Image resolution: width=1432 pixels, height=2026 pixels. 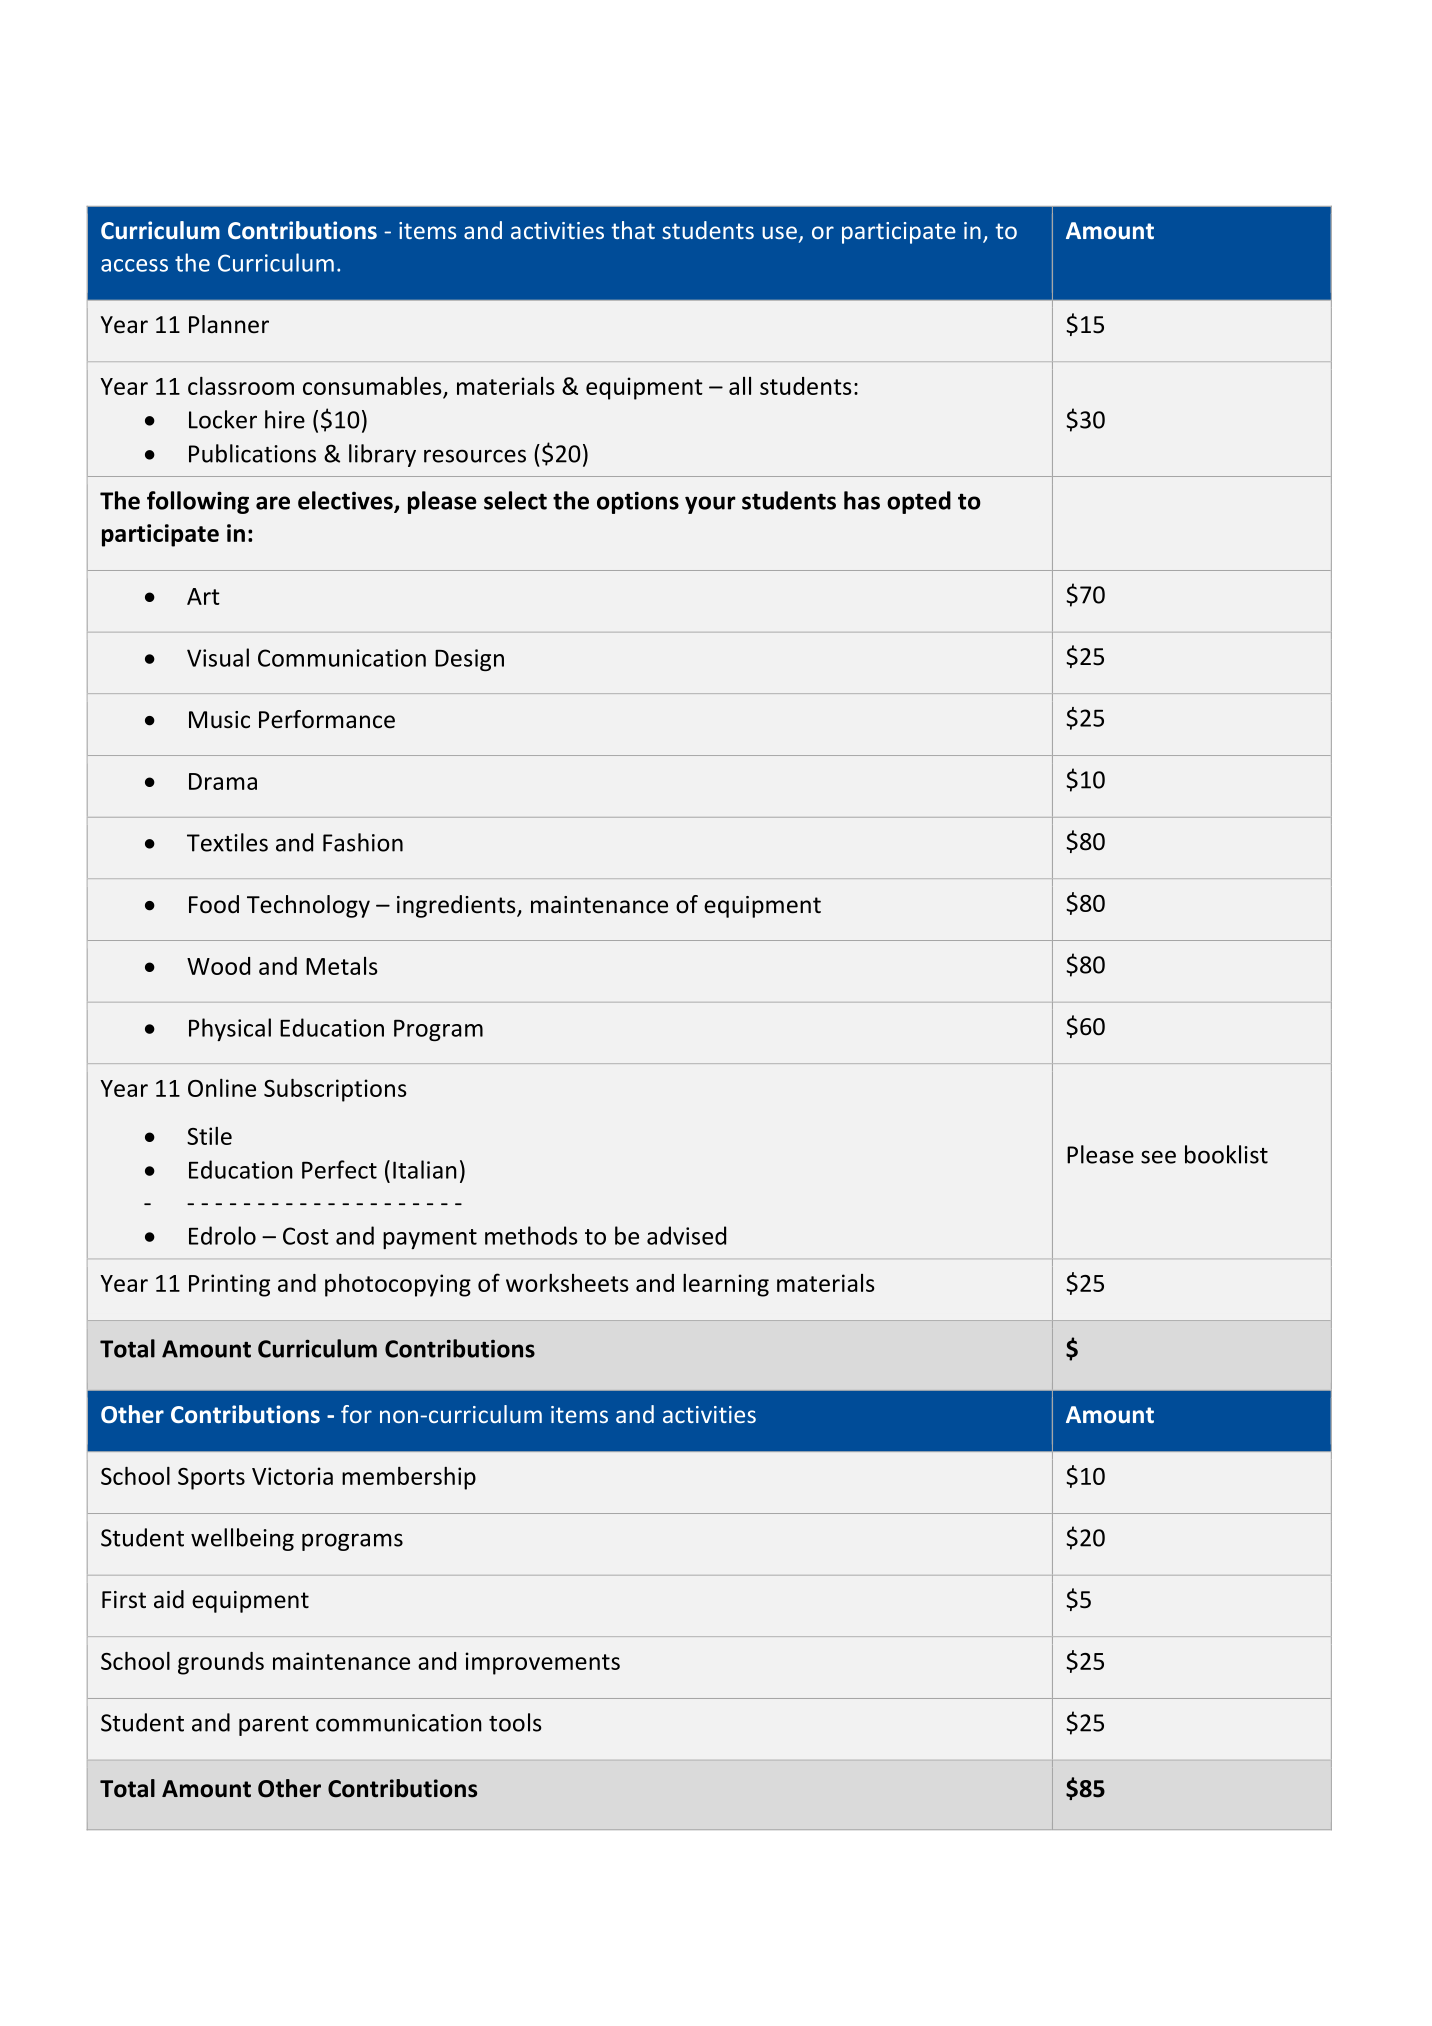 I want to click on that, so click(x=633, y=230).
